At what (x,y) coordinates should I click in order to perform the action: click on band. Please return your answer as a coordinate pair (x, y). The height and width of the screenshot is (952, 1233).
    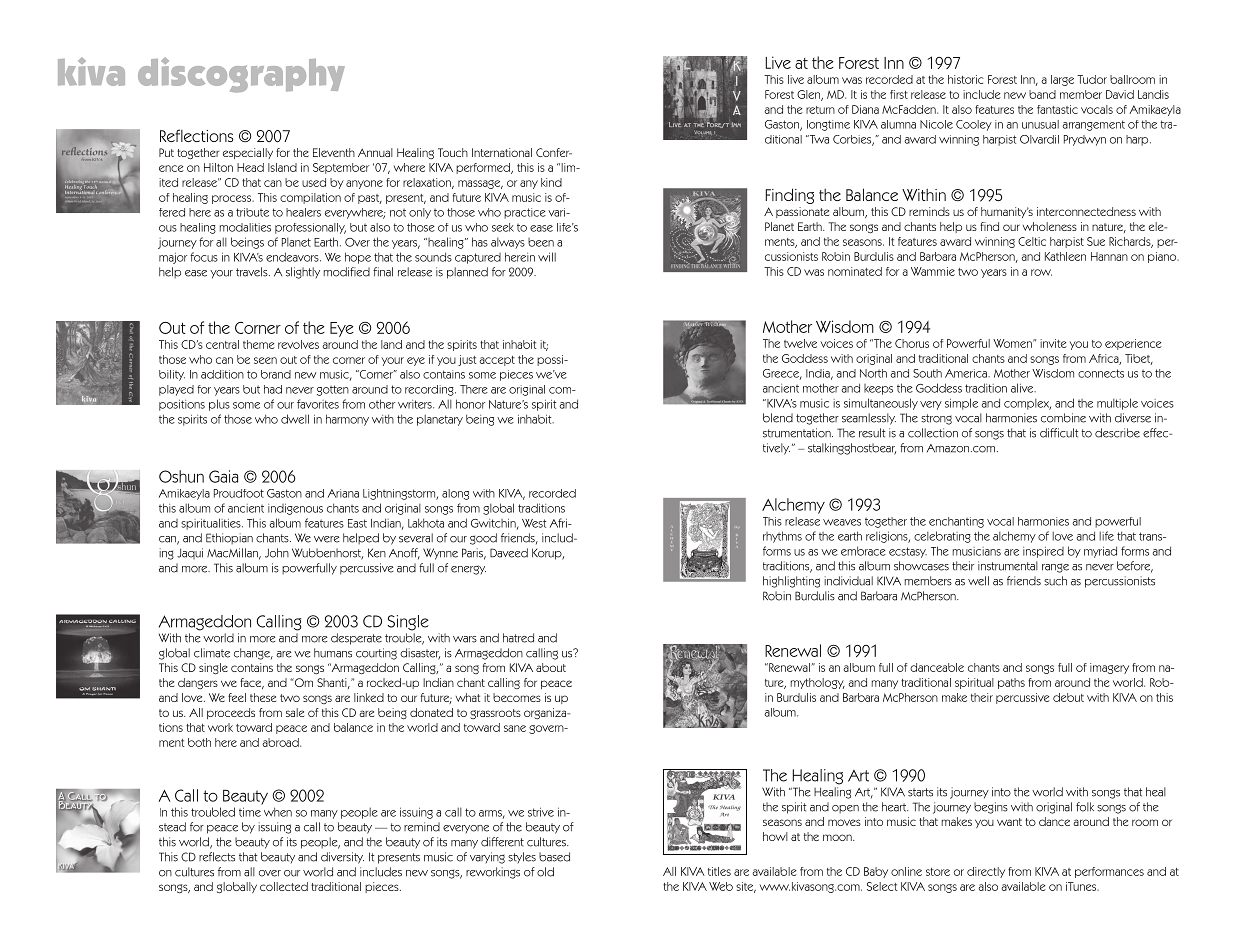
    Looking at the image, I should click on (1042, 94).
